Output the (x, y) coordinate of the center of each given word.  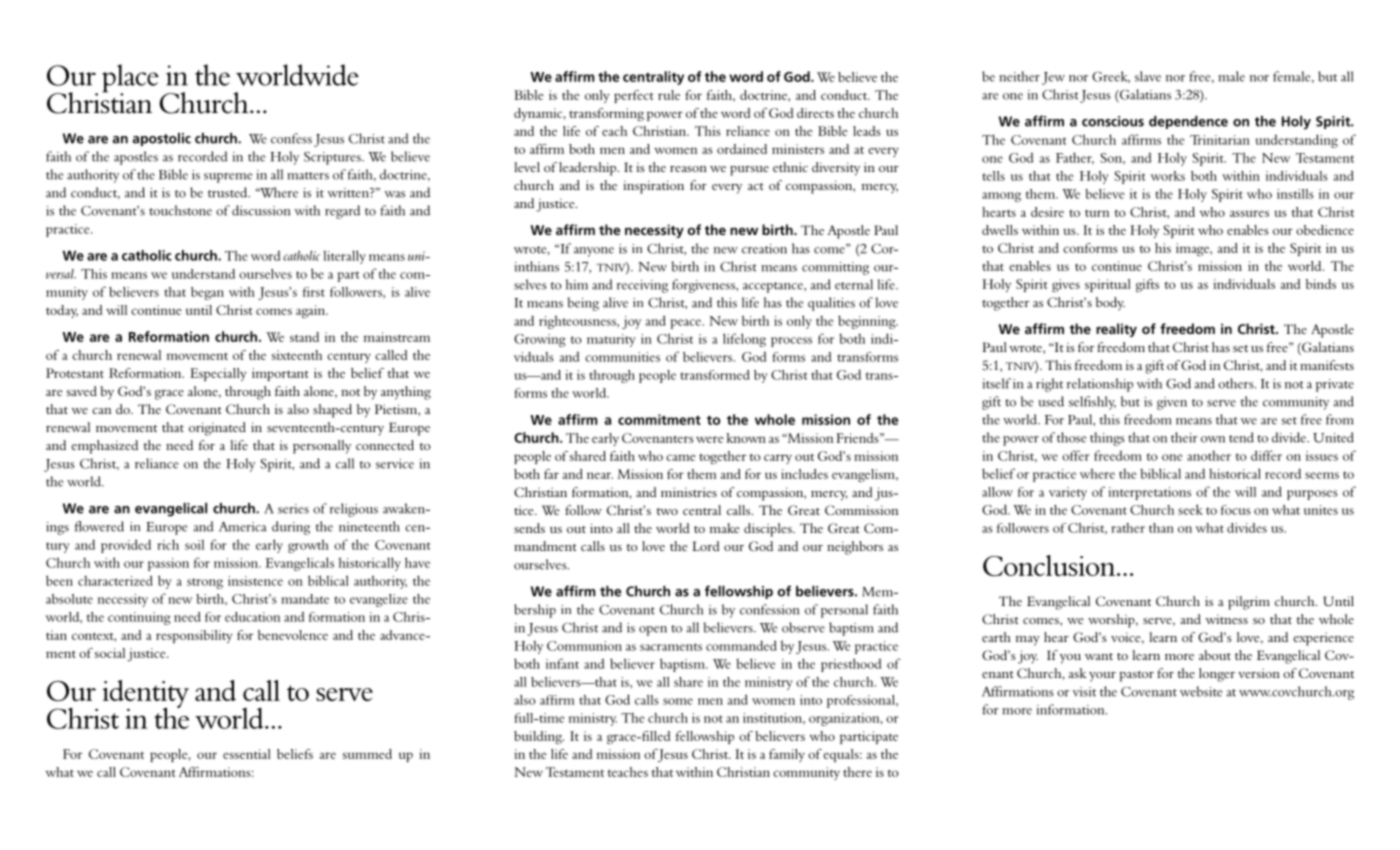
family (787, 755)
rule (669, 95)
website (1201, 691)
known (746, 438)
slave (1148, 76)
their (1184, 437)
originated (217, 429)
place (130, 79)
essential (247, 754)
